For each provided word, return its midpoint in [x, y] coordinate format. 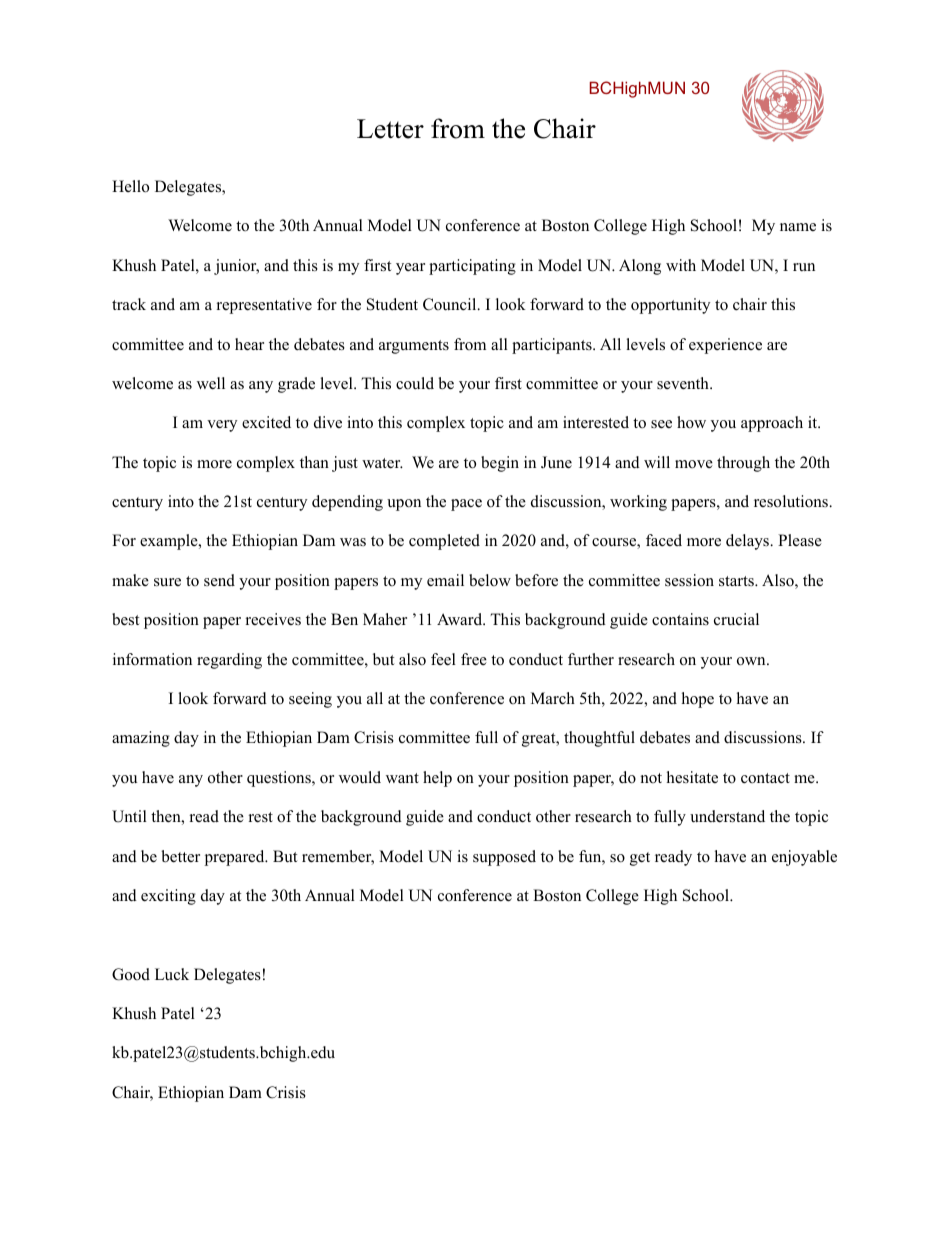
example [170, 542]
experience [725, 346]
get [640, 859]
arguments [414, 347]
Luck [172, 974]
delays [749, 542]
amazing [141, 739]
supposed [504, 858]
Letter [390, 129]
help [437, 779]
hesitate [692, 777]
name [798, 227]
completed [444, 542]
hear [249, 344]
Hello [130, 186]
